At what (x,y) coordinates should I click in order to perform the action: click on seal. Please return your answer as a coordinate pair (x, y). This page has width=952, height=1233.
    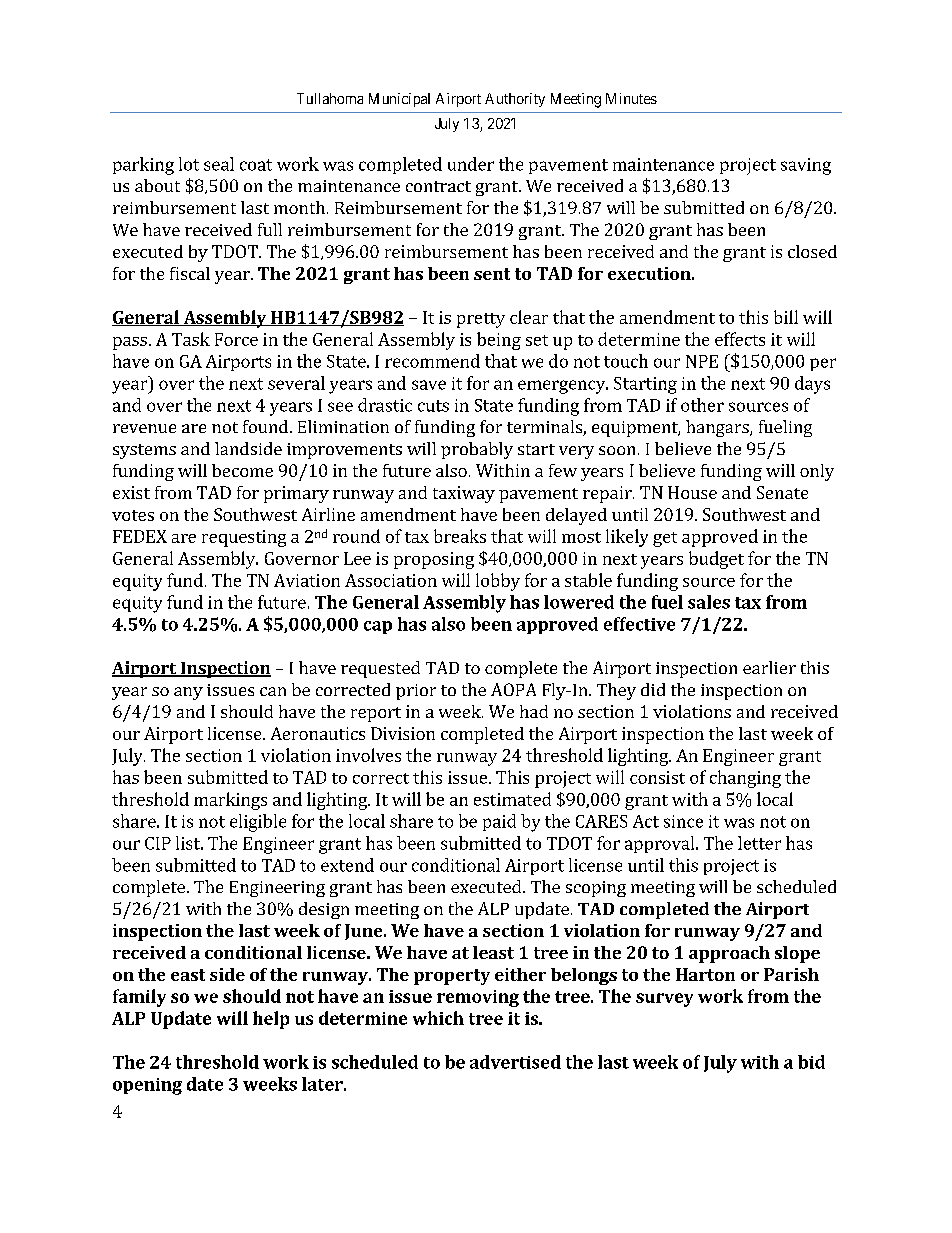
    Looking at the image, I should click on (219, 164).
